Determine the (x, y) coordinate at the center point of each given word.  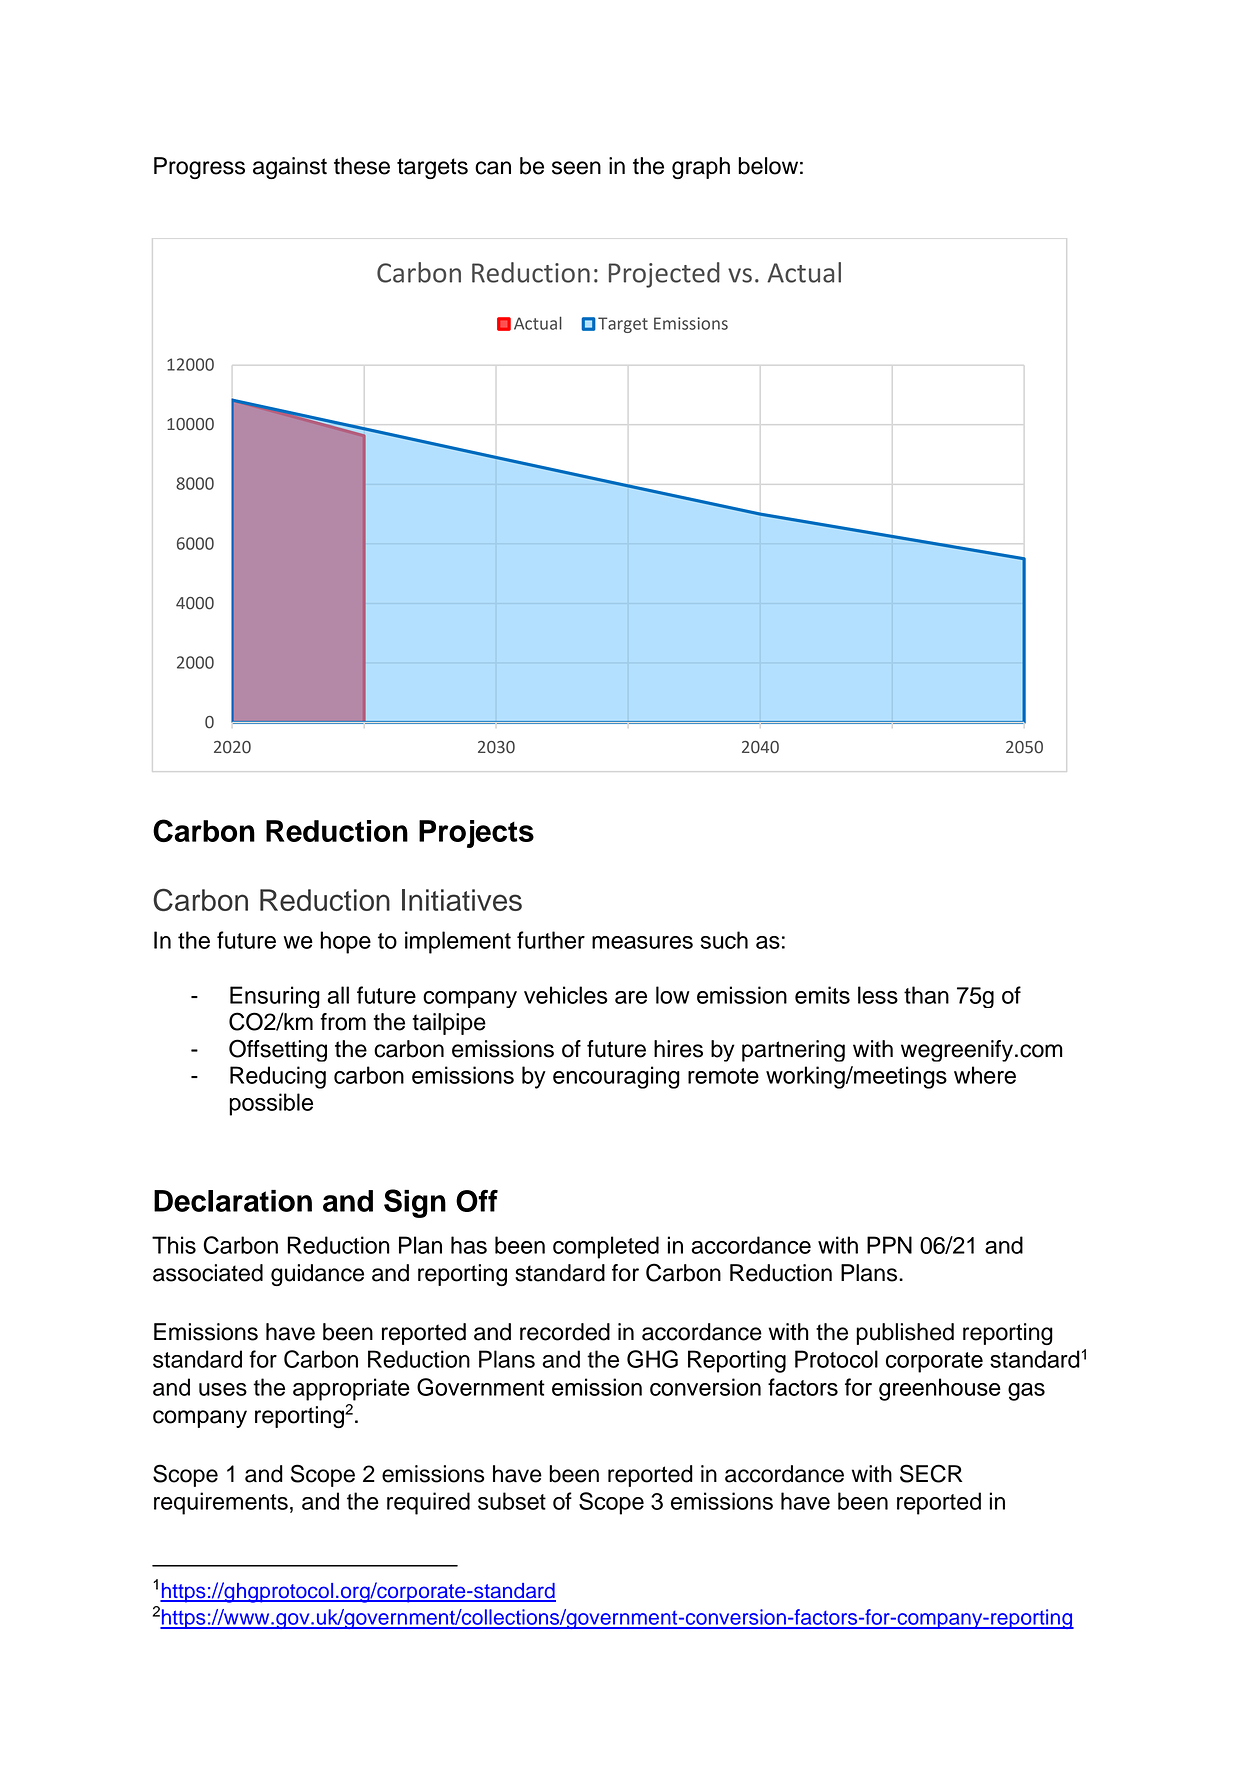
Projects (476, 834)
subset (512, 1501)
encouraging (616, 1077)
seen (576, 168)
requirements (221, 1503)
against (290, 168)
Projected (664, 275)
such (724, 940)
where (985, 1075)
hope (345, 942)
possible (271, 1104)
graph (701, 168)
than (926, 995)
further (551, 940)
